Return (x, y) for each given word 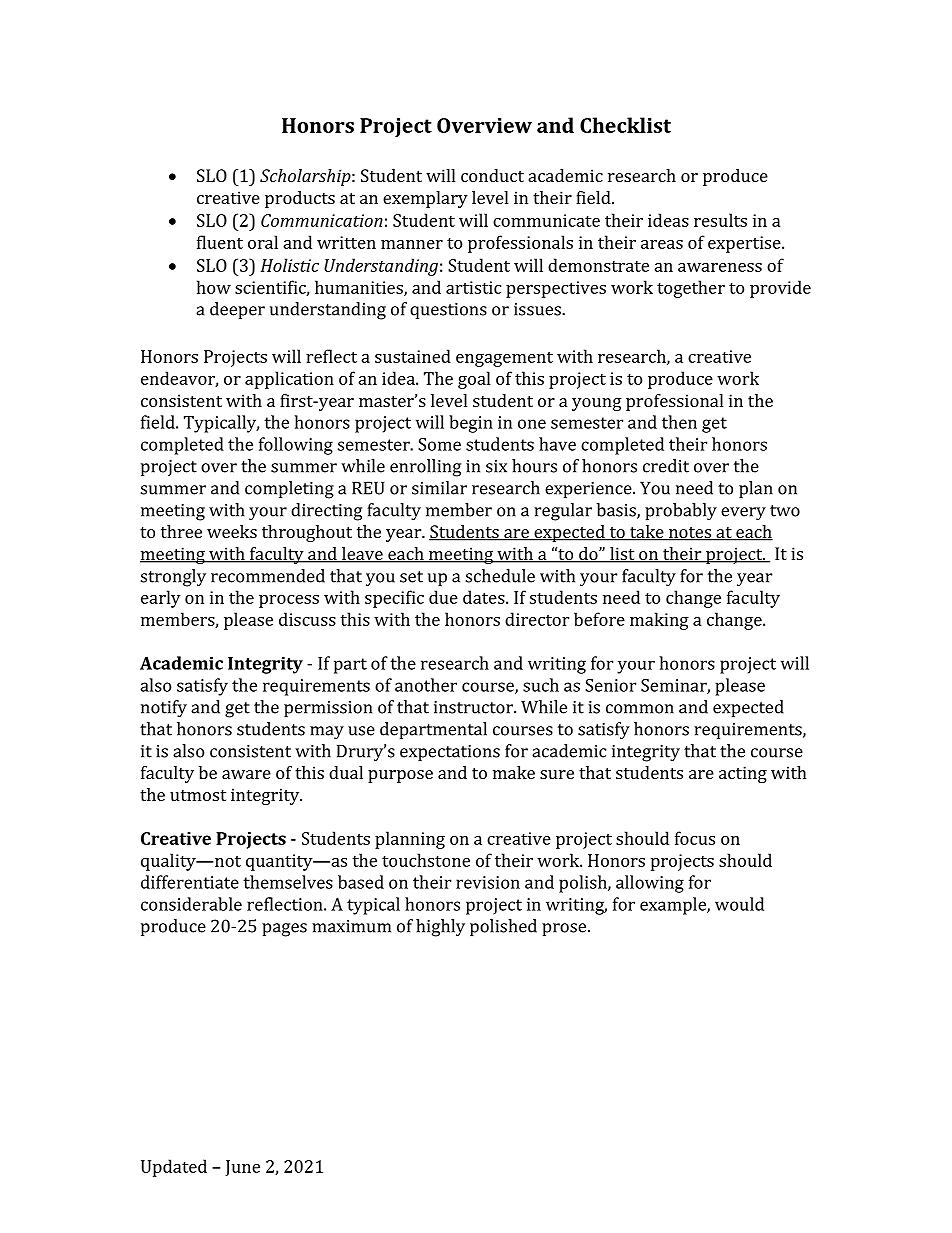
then (679, 422)
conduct (492, 175)
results (720, 220)
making (659, 621)
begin (471, 424)
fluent (220, 242)
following (296, 446)
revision (488, 882)
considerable (191, 904)
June (242, 1168)
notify (164, 709)
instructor (474, 707)
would (739, 904)
